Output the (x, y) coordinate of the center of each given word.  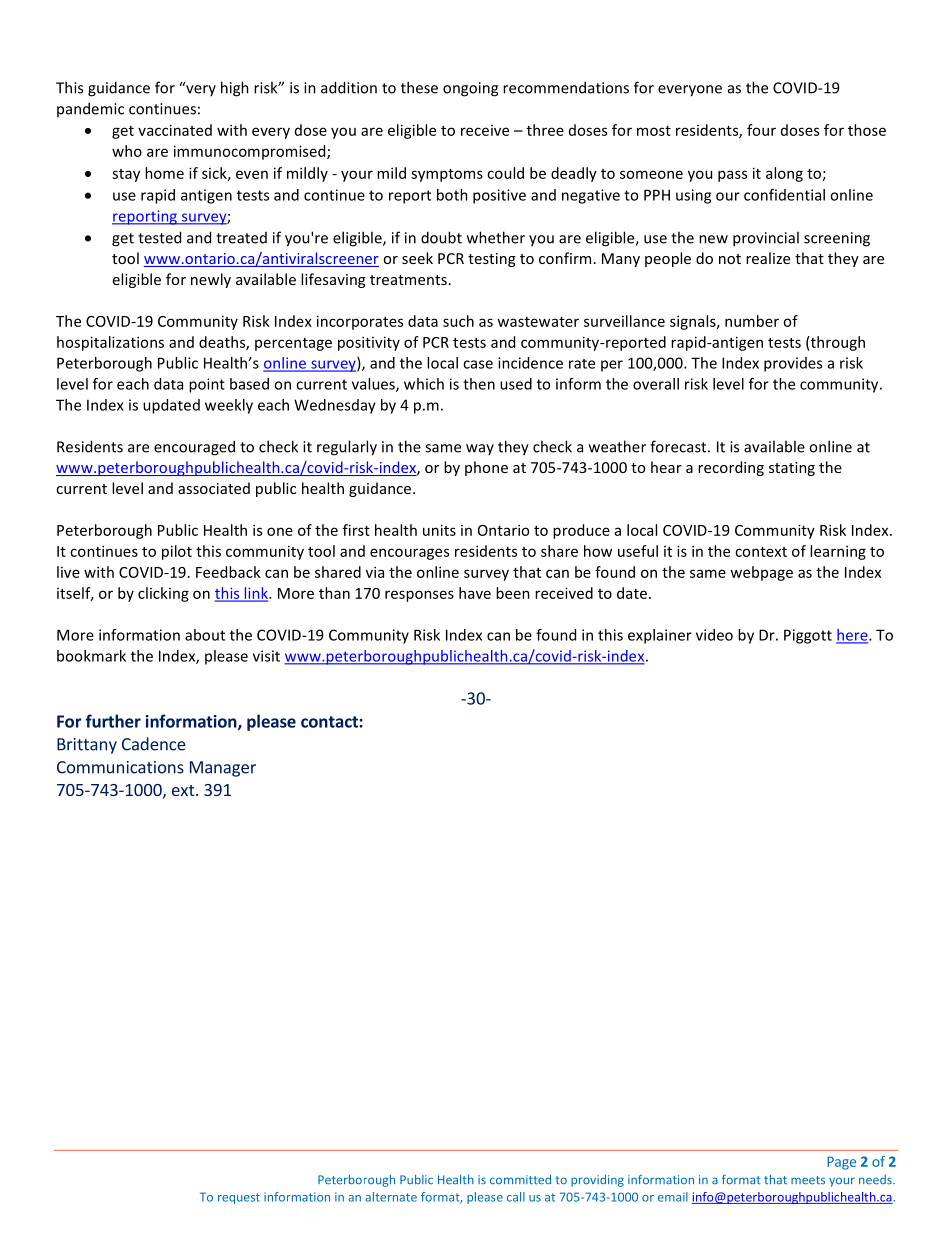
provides (793, 364)
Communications (120, 767)
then (479, 384)
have (475, 593)
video (714, 635)
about (205, 635)
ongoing (470, 89)
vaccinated (175, 130)
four (761, 130)
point (207, 385)
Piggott (808, 636)
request (239, 1198)
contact (330, 722)
